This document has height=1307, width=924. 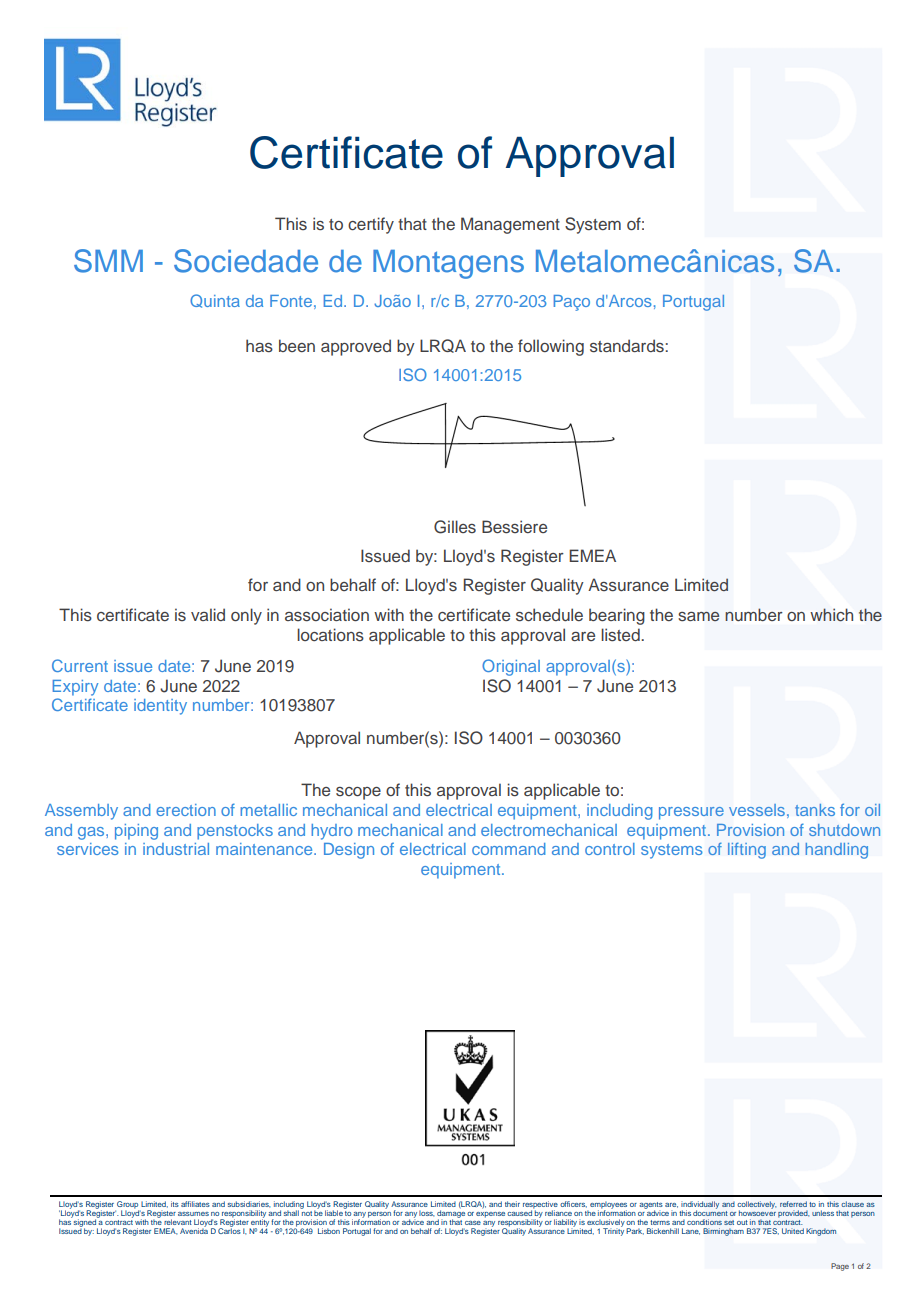 I want to click on standards, so click(x=628, y=345).
